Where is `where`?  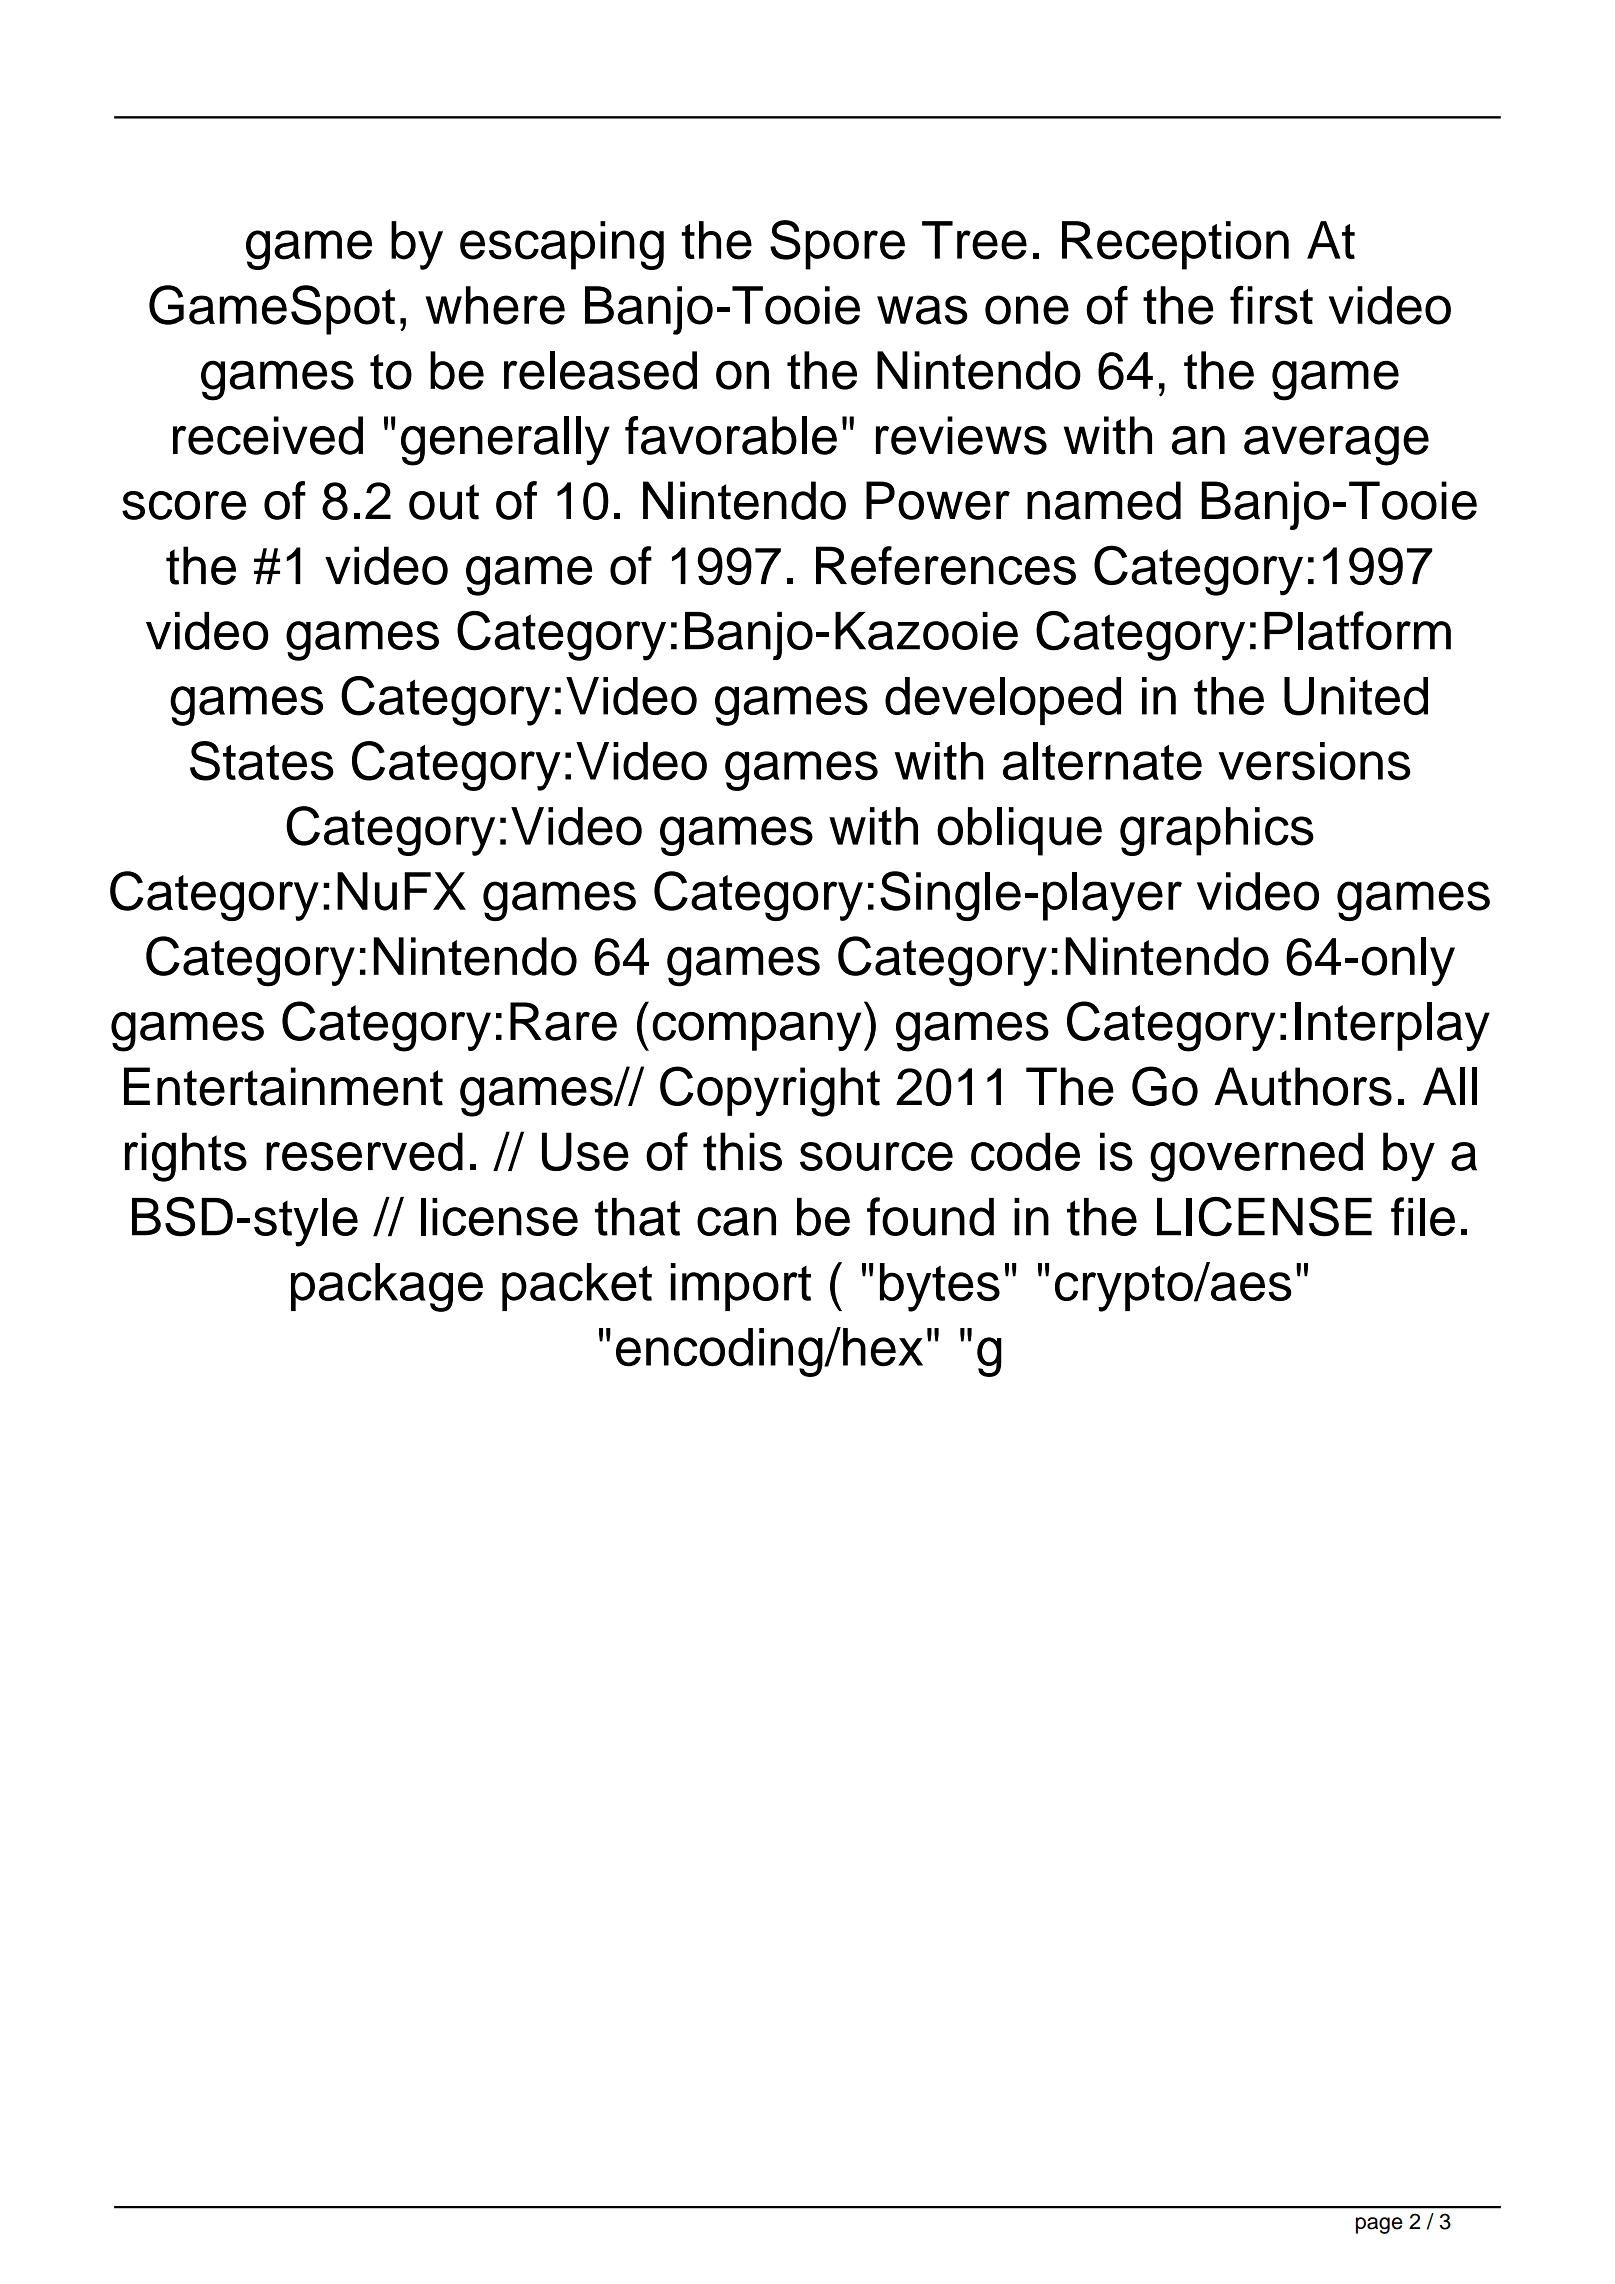 where is located at coordinates (495, 305).
